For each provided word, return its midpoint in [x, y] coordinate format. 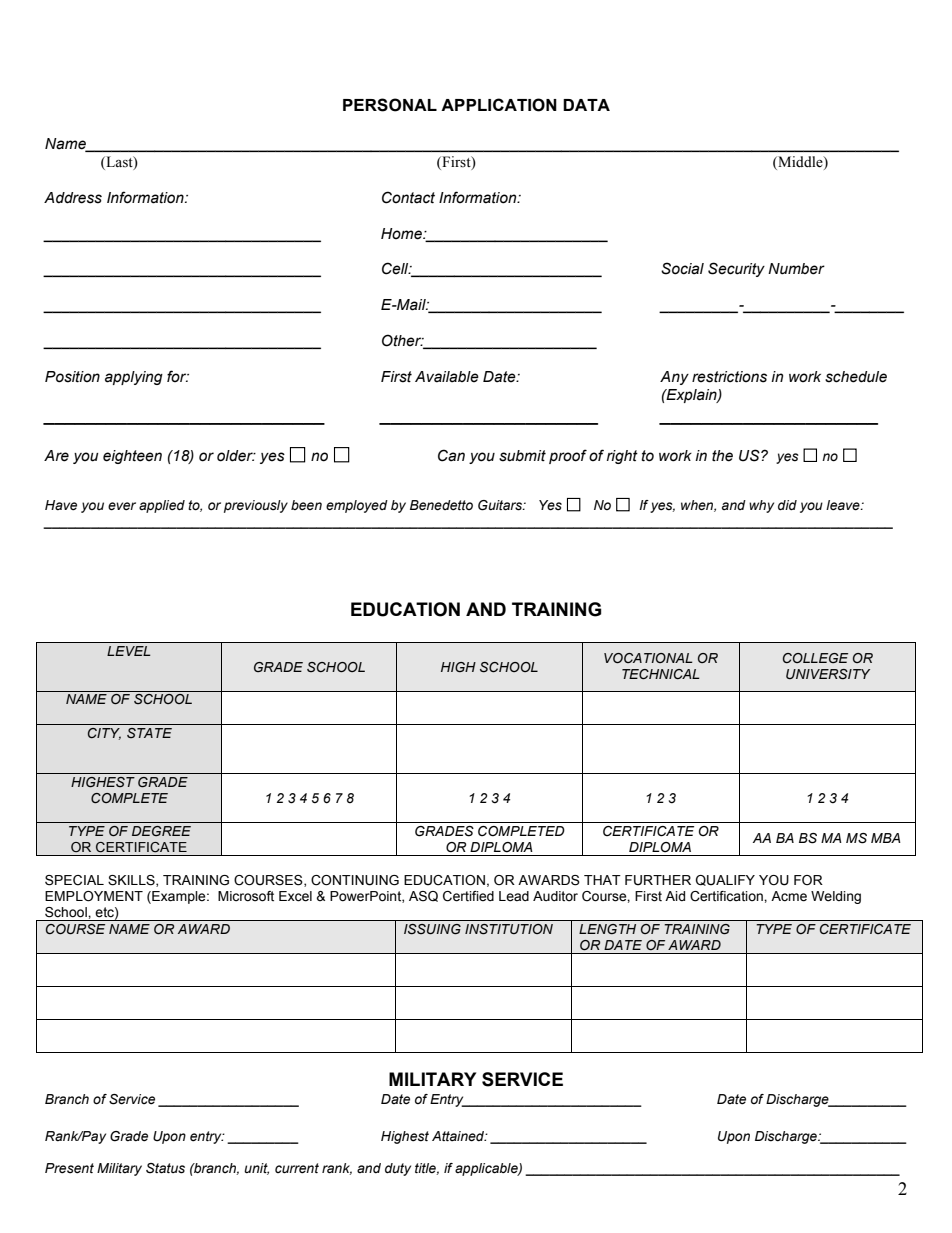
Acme [789, 896]
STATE [149, 733]
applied [162, 506]
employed [357, 506]
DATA [586, 105]
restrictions [729, 377]
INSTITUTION [509, 929]
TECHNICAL [661, 674]
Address [73, 198]
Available [447, 377]
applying [134, 378]
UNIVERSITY [828, 674]
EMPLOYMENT [94, 896]
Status [165, 1168]
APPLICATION [499, 105]
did [787, 505]
